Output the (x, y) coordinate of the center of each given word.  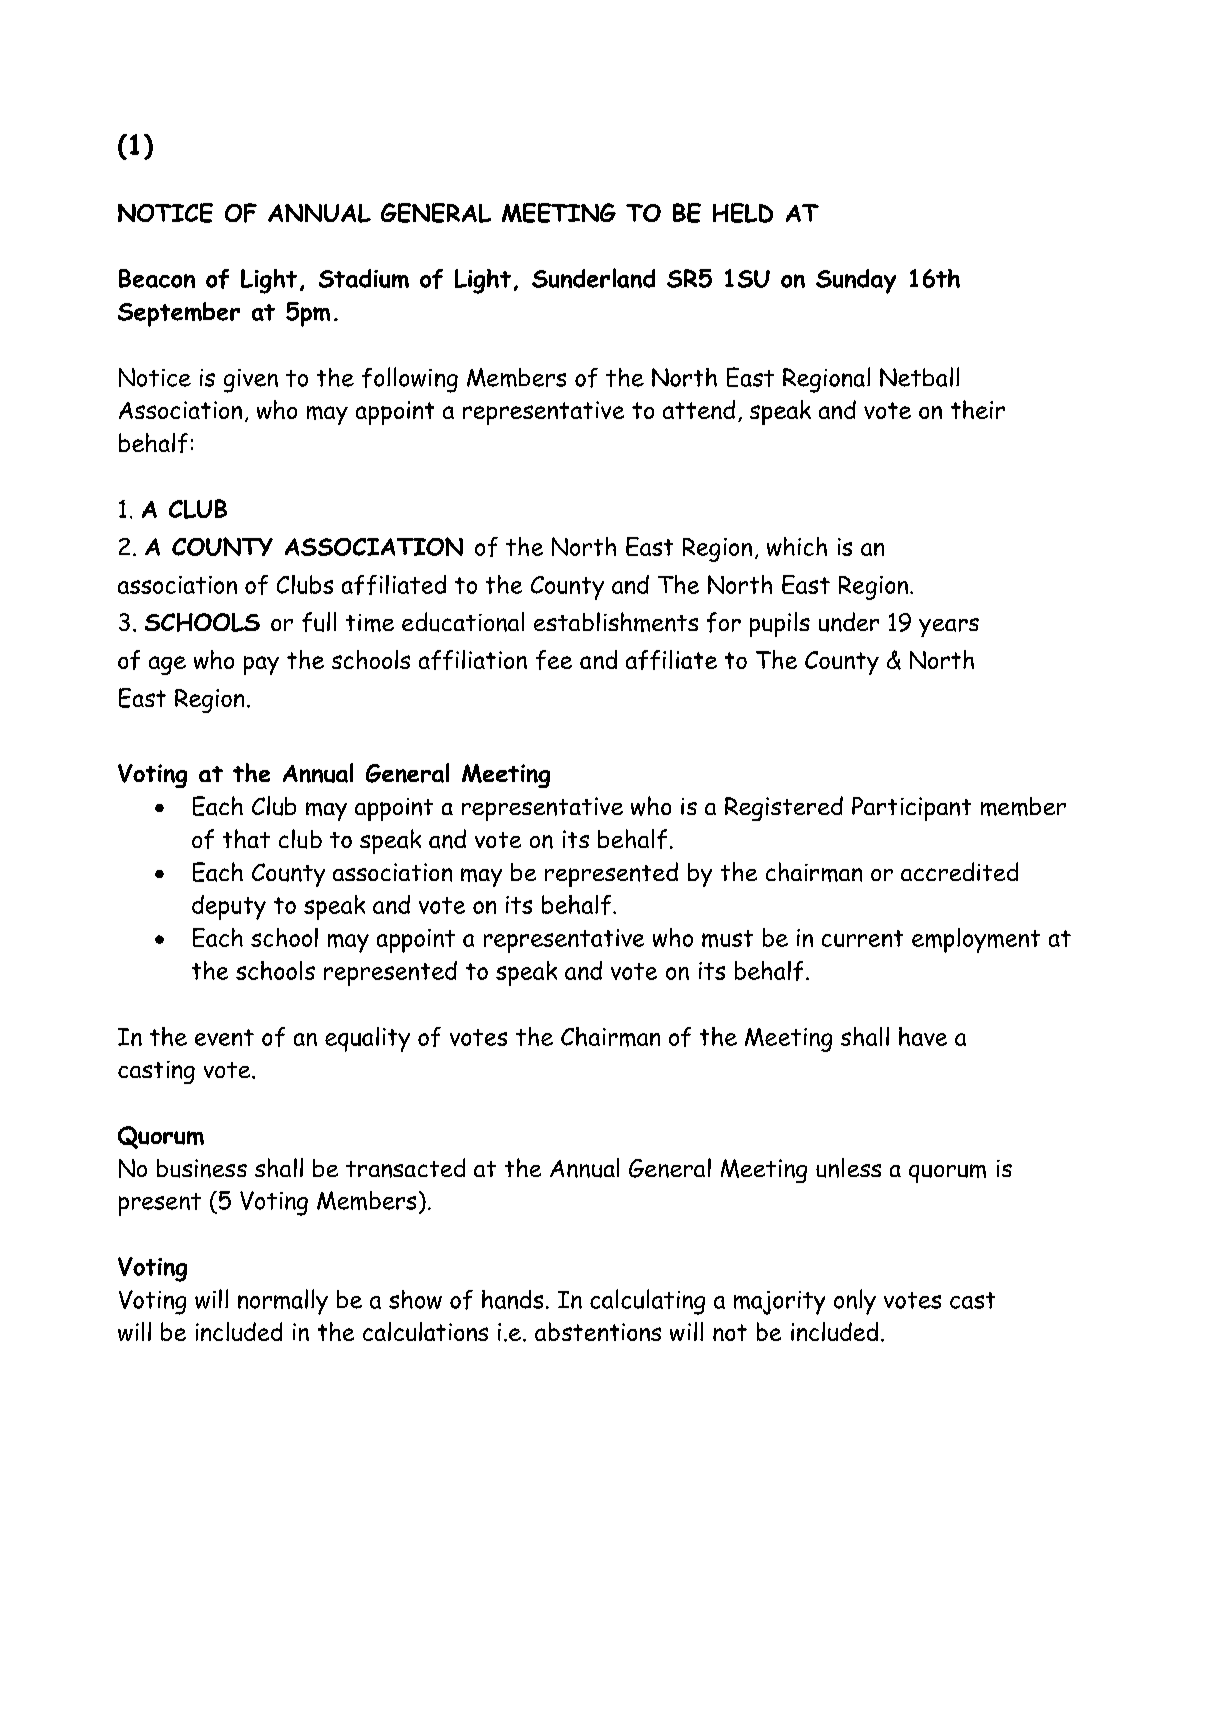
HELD (743, 213)
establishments (616, 622)
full (319, 622)
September (179, 314)
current (862, 938)
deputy (229, 907)
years (949, 627)
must (727, 939)
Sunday (856, 281)
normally (283, 1302)
